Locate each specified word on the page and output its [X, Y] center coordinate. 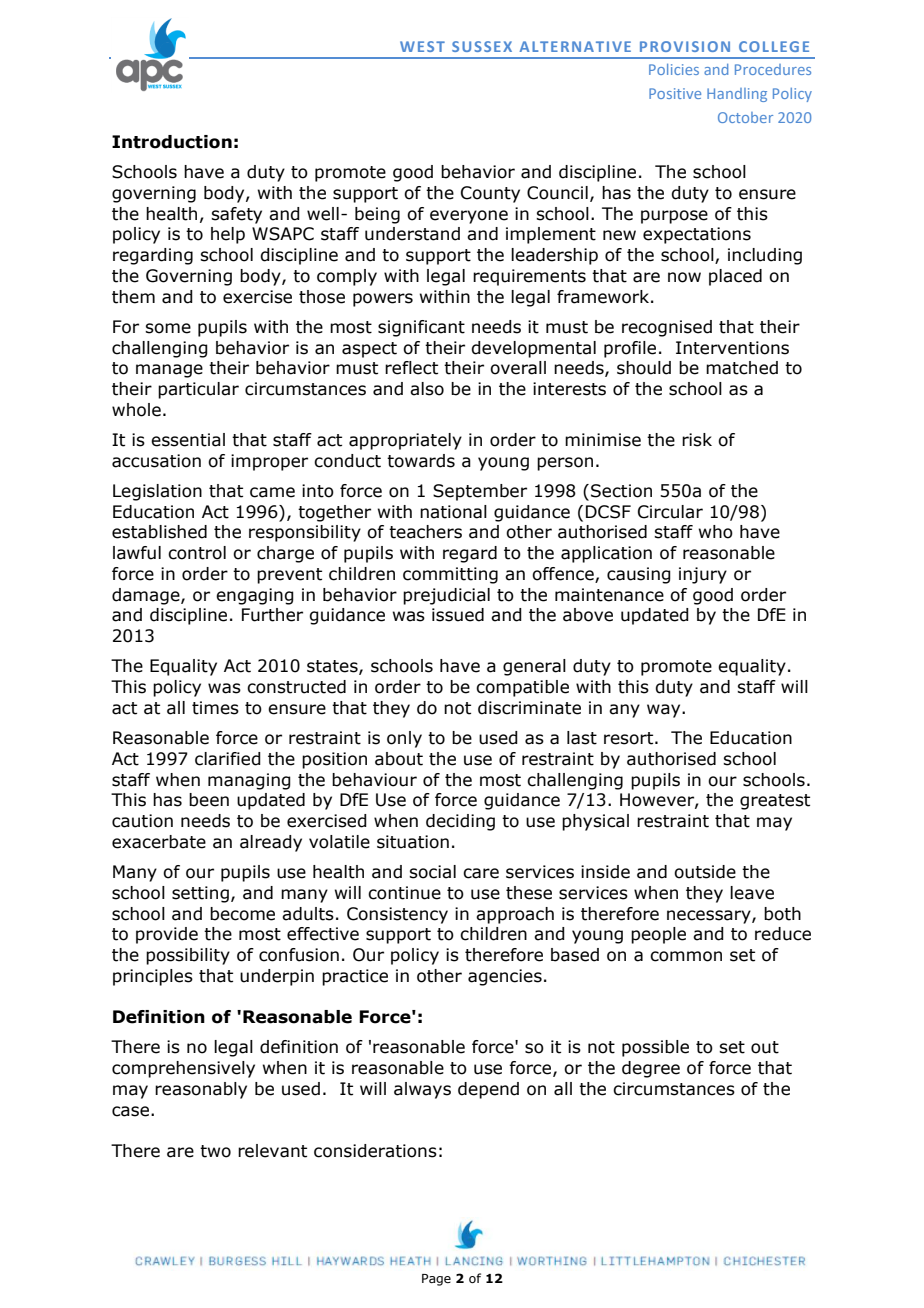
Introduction [172, 142]
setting [200, 894]
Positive [675, 93]
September [480, 492]
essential [188, 440]
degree [651, 1069]
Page [436, 1280]
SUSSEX [482, 46]
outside [705, 872]
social [432, 872]
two [215, 1151]
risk [697, 440]
